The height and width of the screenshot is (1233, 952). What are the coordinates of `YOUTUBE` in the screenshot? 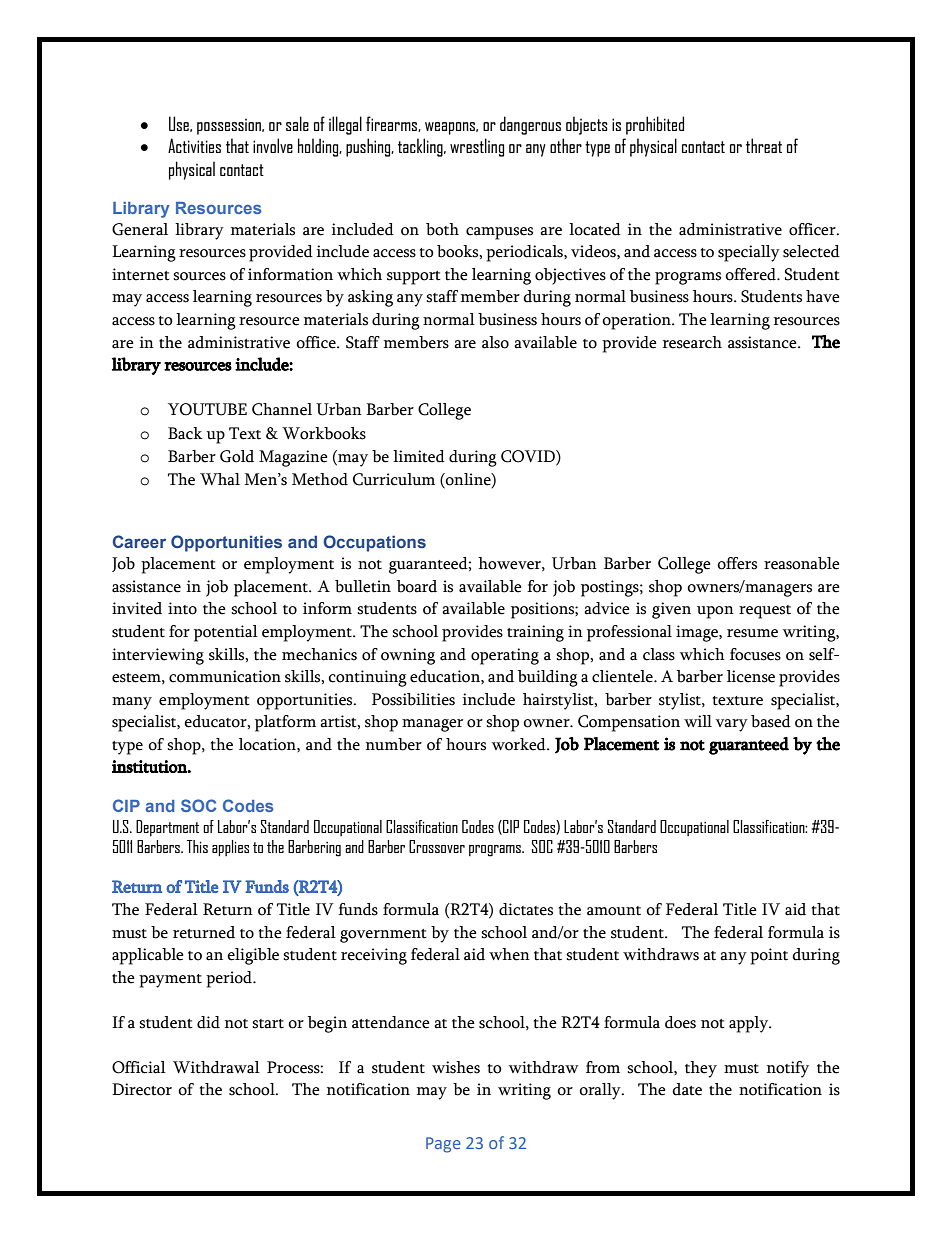 It's located at (207, 409).
